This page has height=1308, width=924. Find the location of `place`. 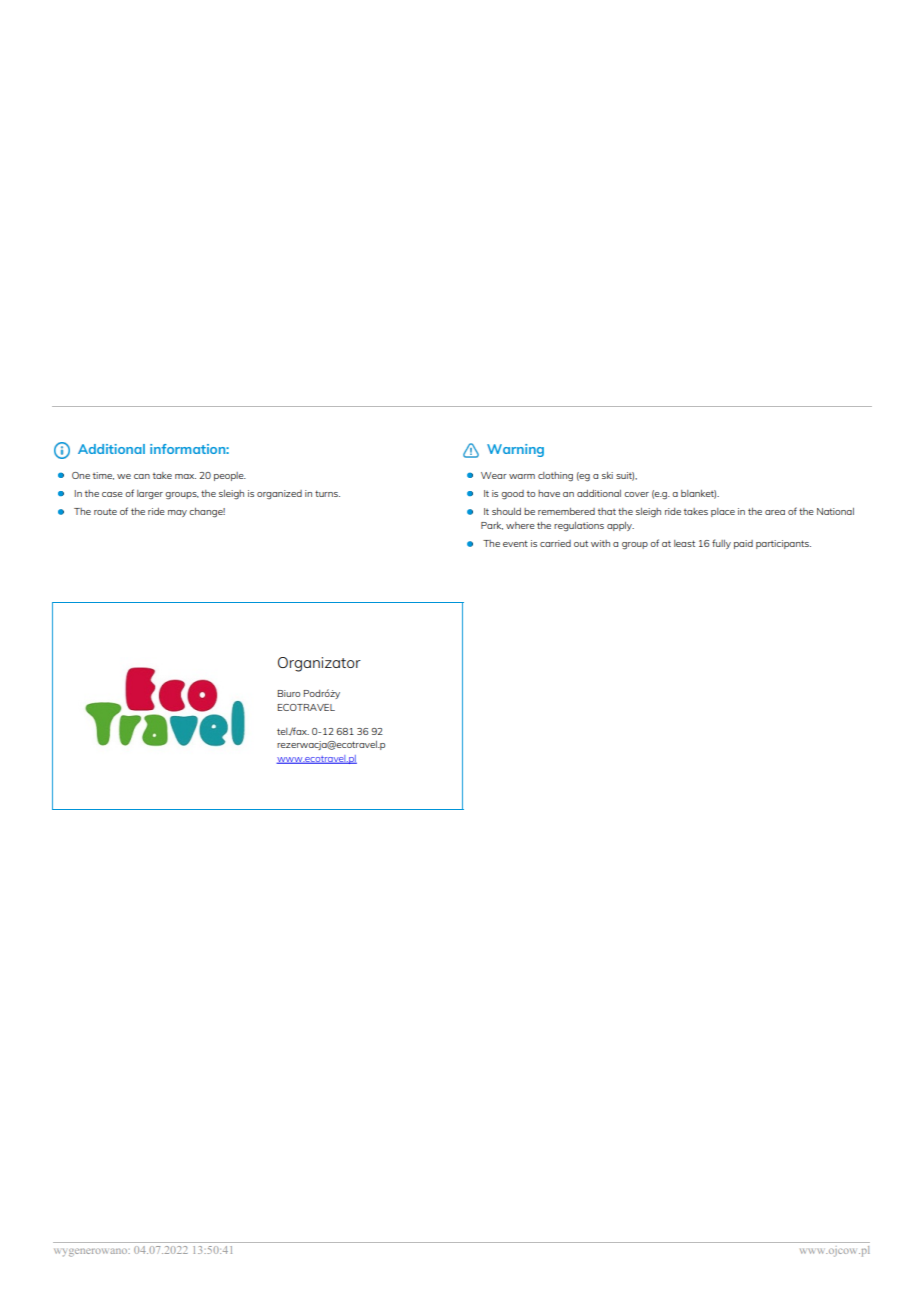

place is located at coordinates (723, 512).
